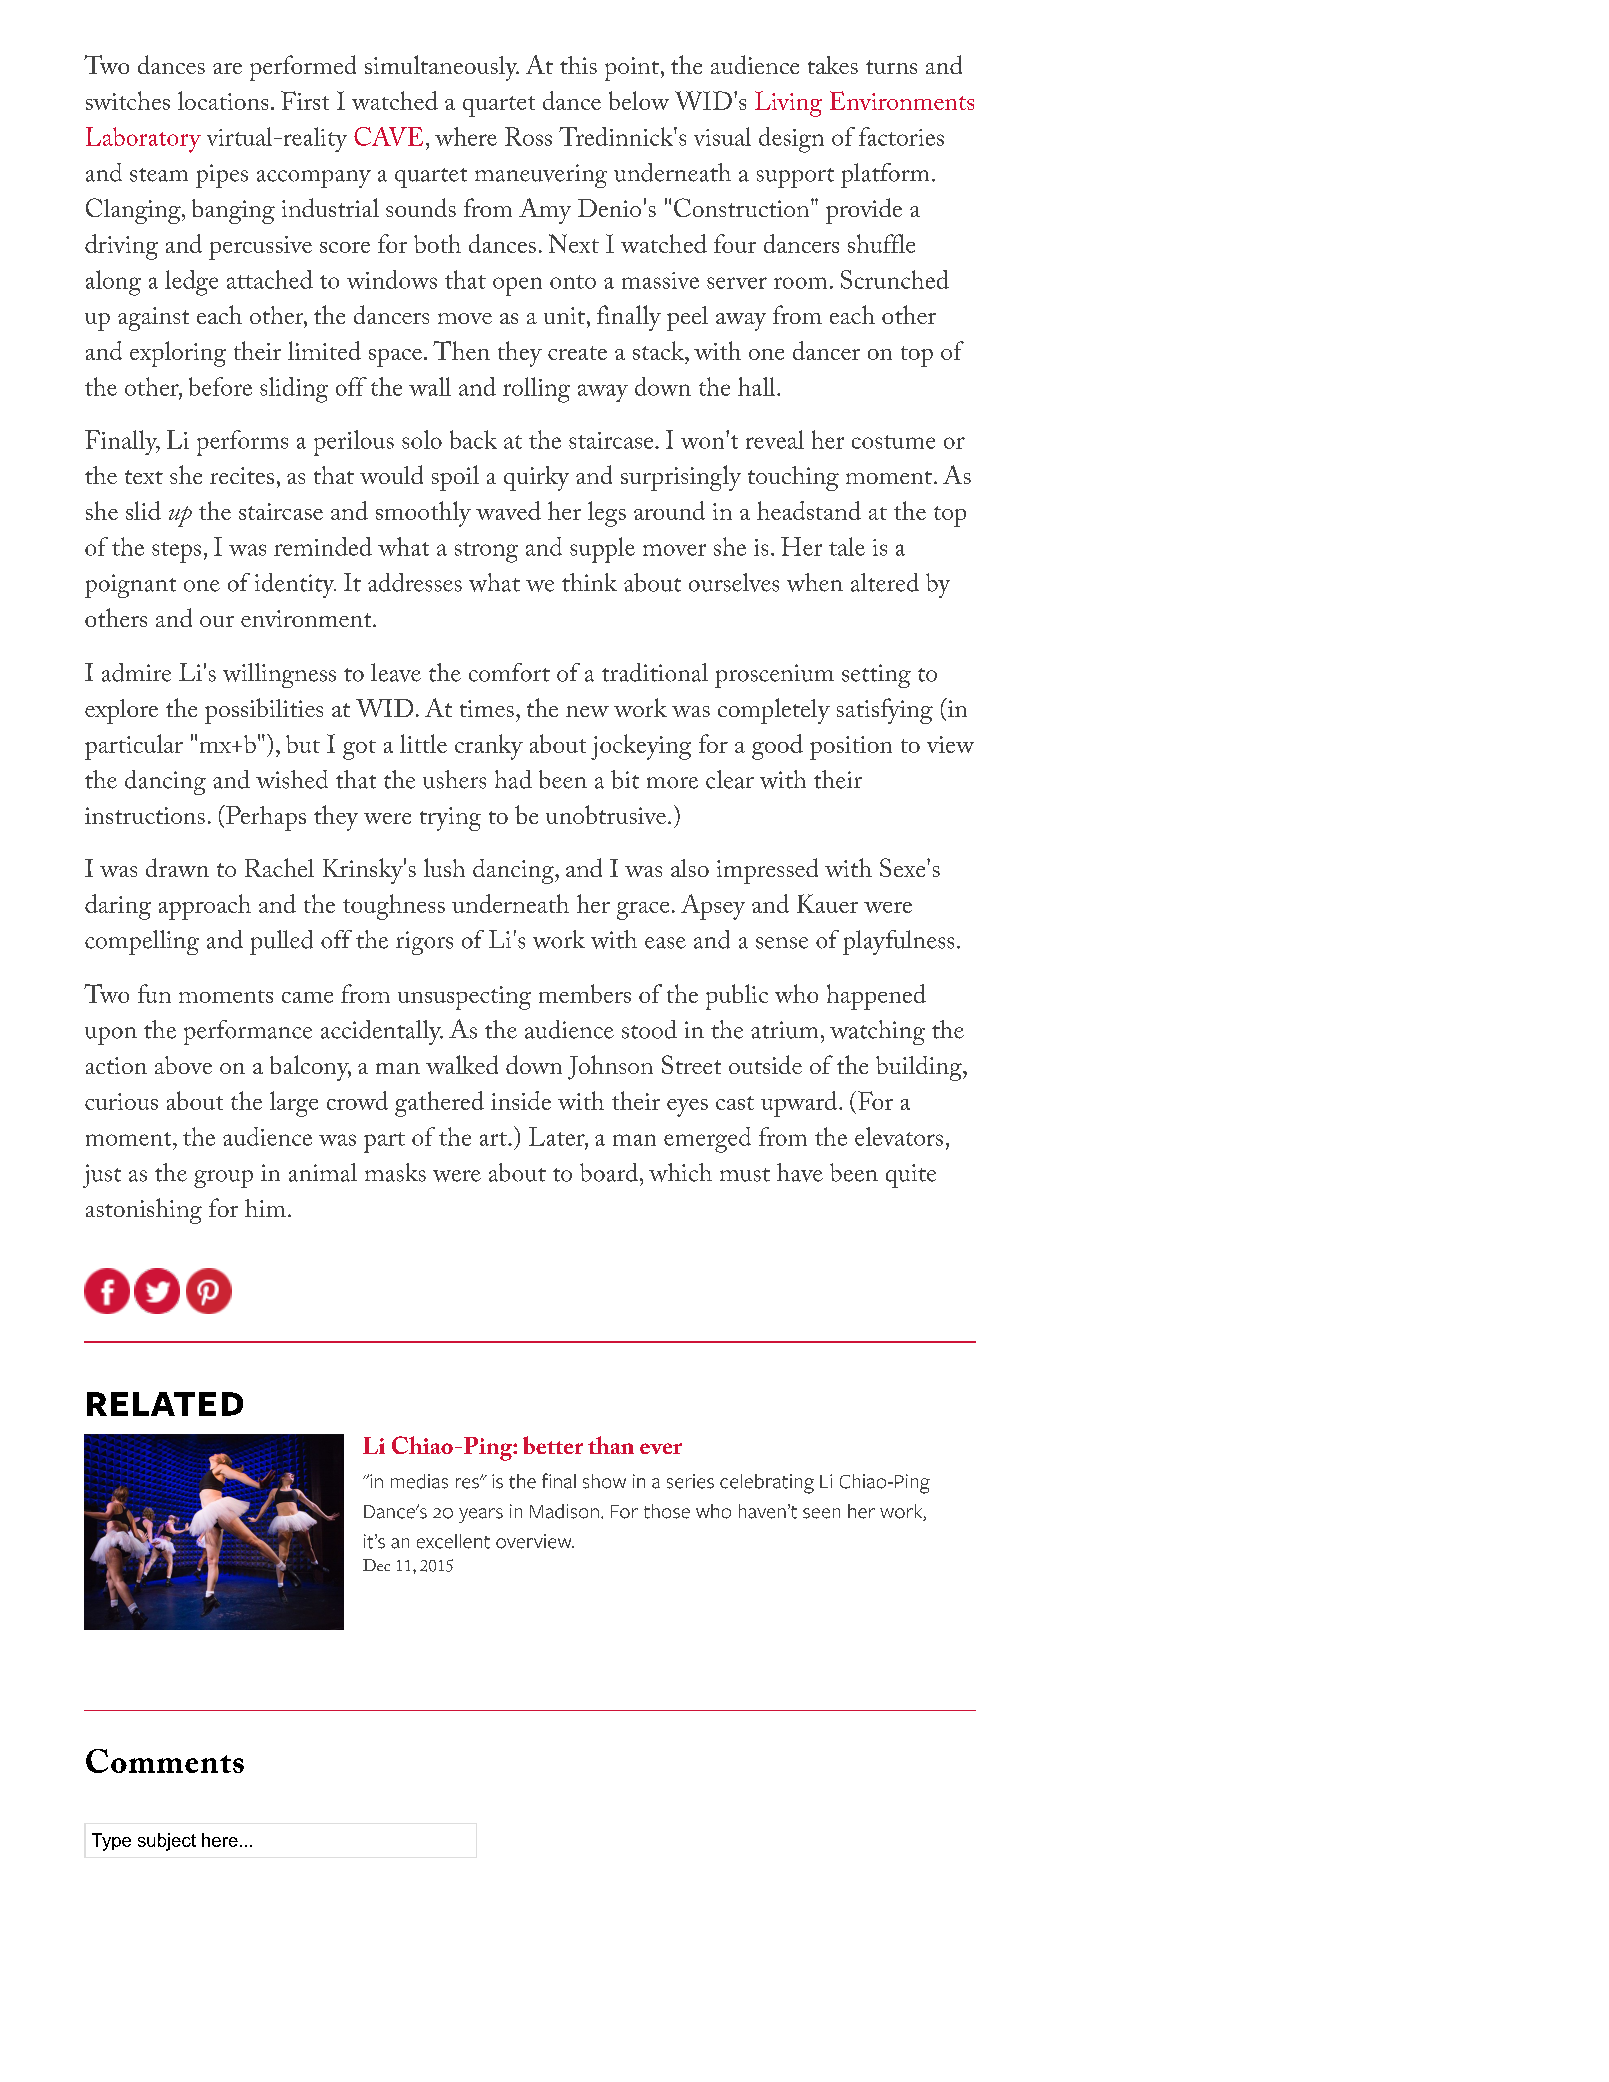  I want to click on must, so click(745, 1175).
